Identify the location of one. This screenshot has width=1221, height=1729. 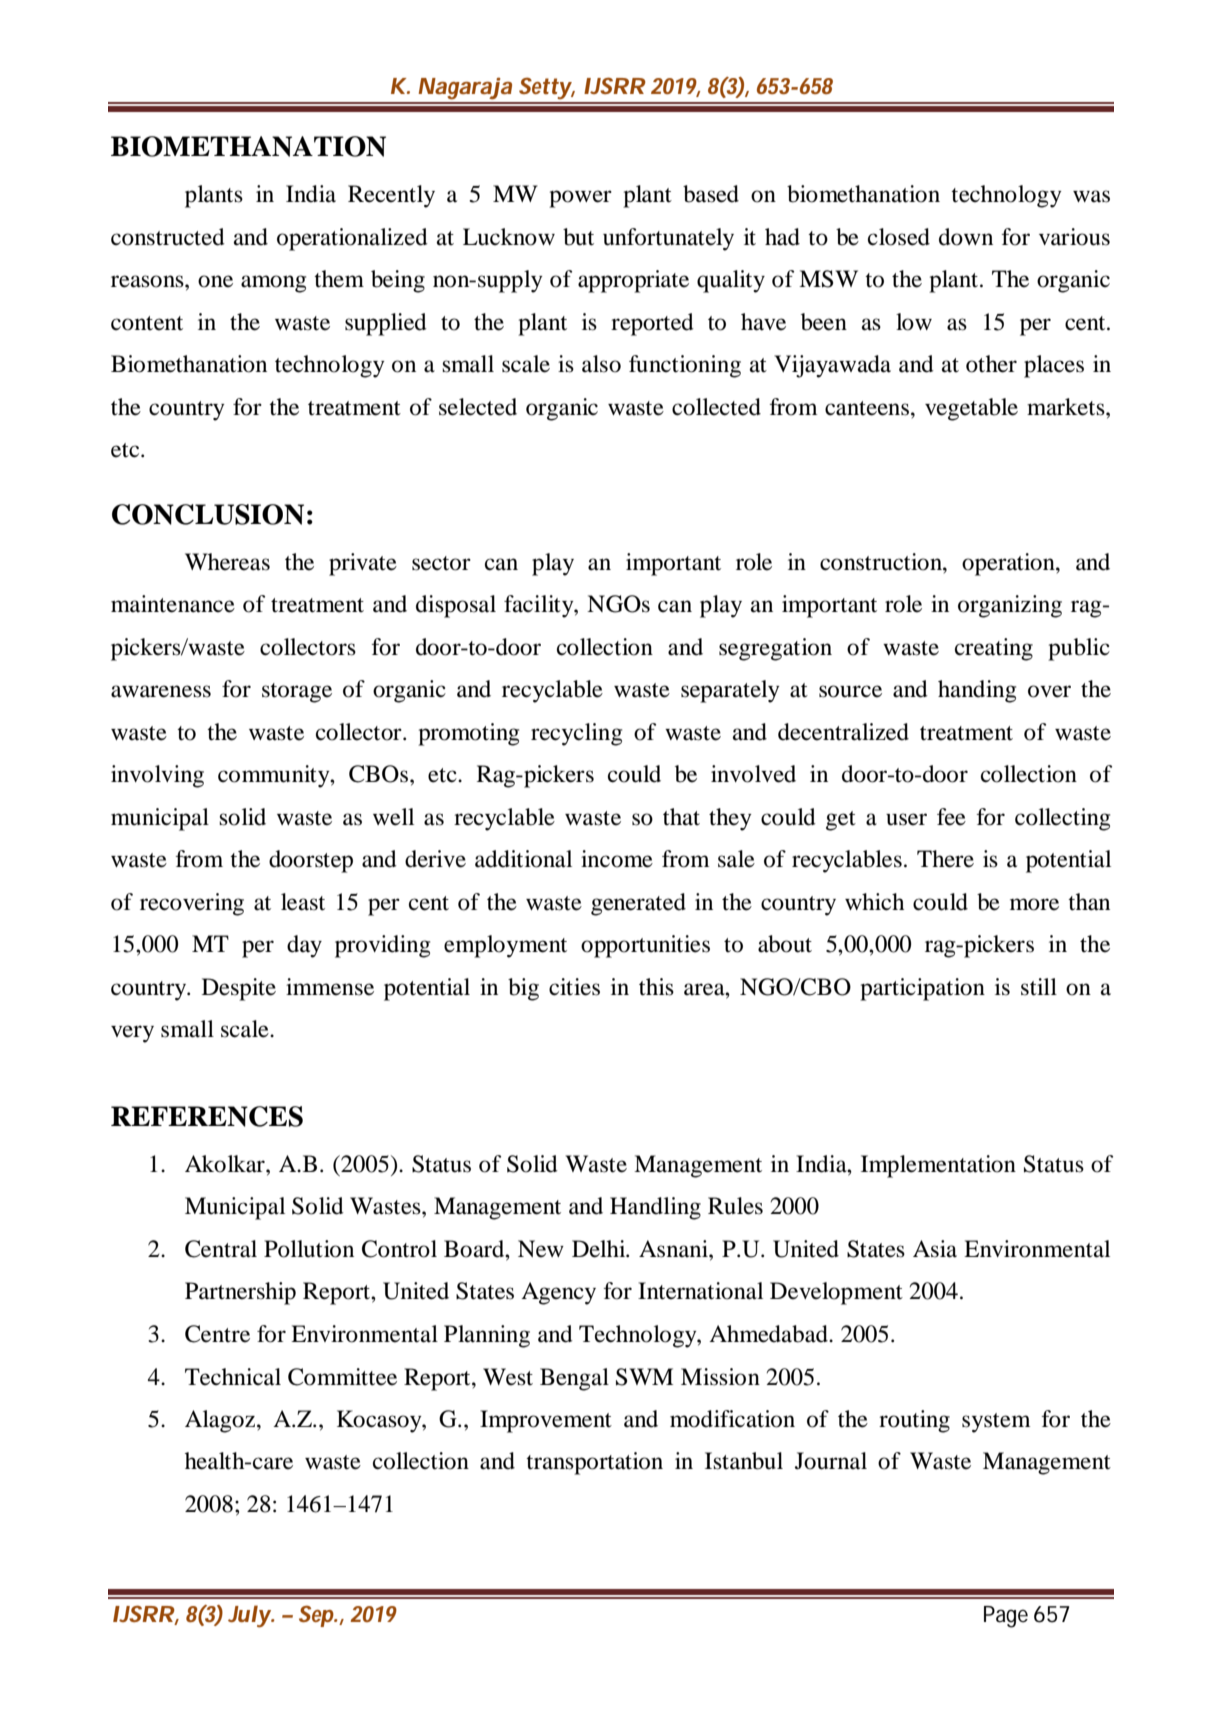
(215, 281).
